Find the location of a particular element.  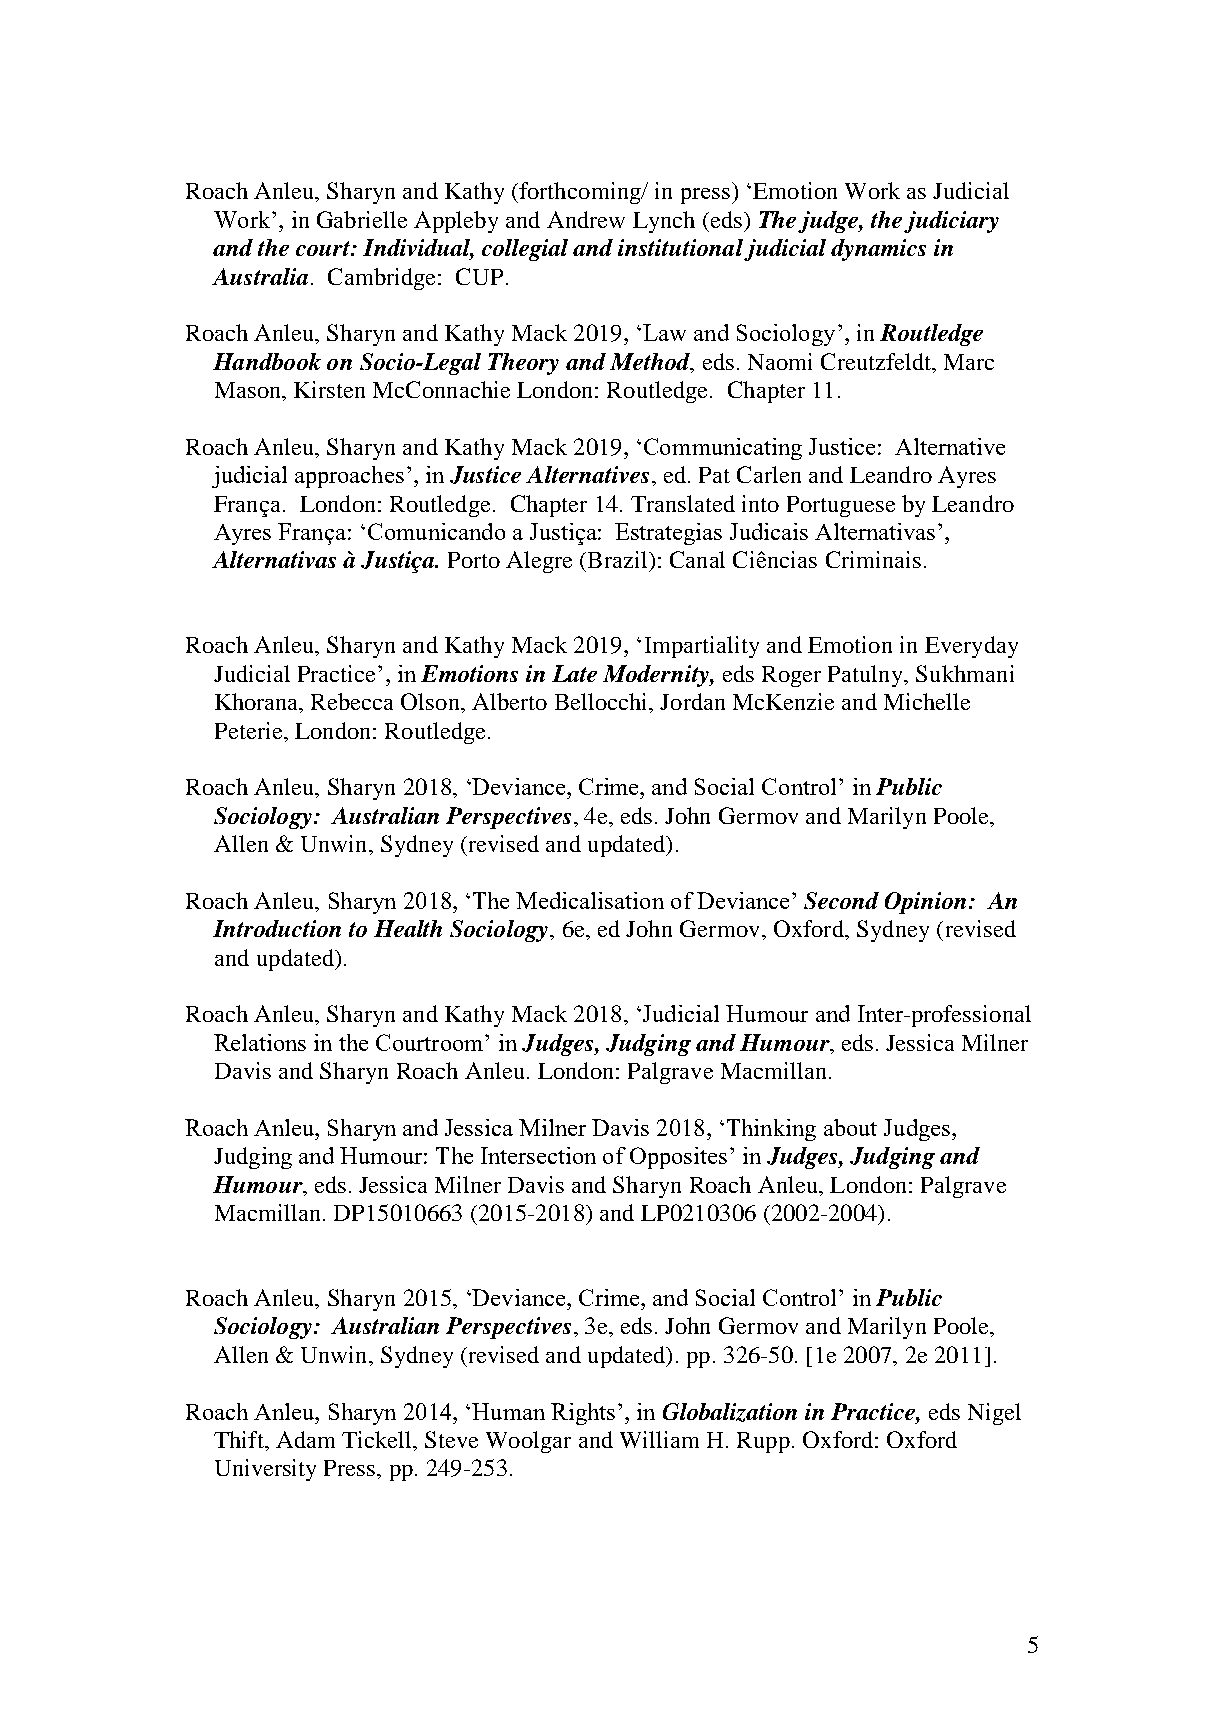

William is located at coordinates (659, 1439).
